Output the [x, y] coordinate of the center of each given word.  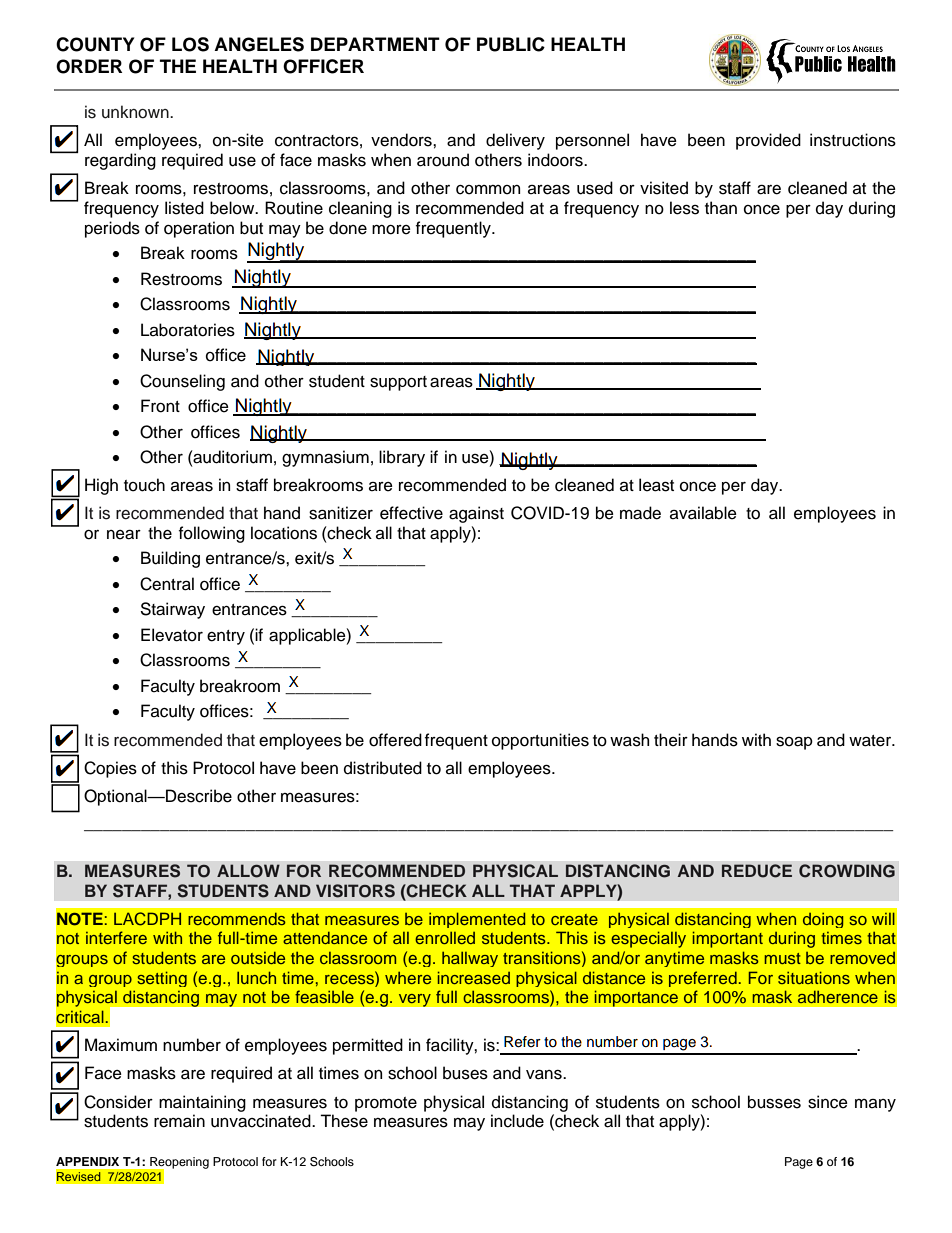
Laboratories [188, 330]
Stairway [172, 610]
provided [768, 141]
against [476, 514]
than [721, 208]
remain [179, 1121]
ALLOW [248, 871]
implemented [477, 920]
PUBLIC [511, 44]
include [517, 1121]
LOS [190, 44]
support [398, 383]
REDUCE [757, 871]
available [703, 513]
